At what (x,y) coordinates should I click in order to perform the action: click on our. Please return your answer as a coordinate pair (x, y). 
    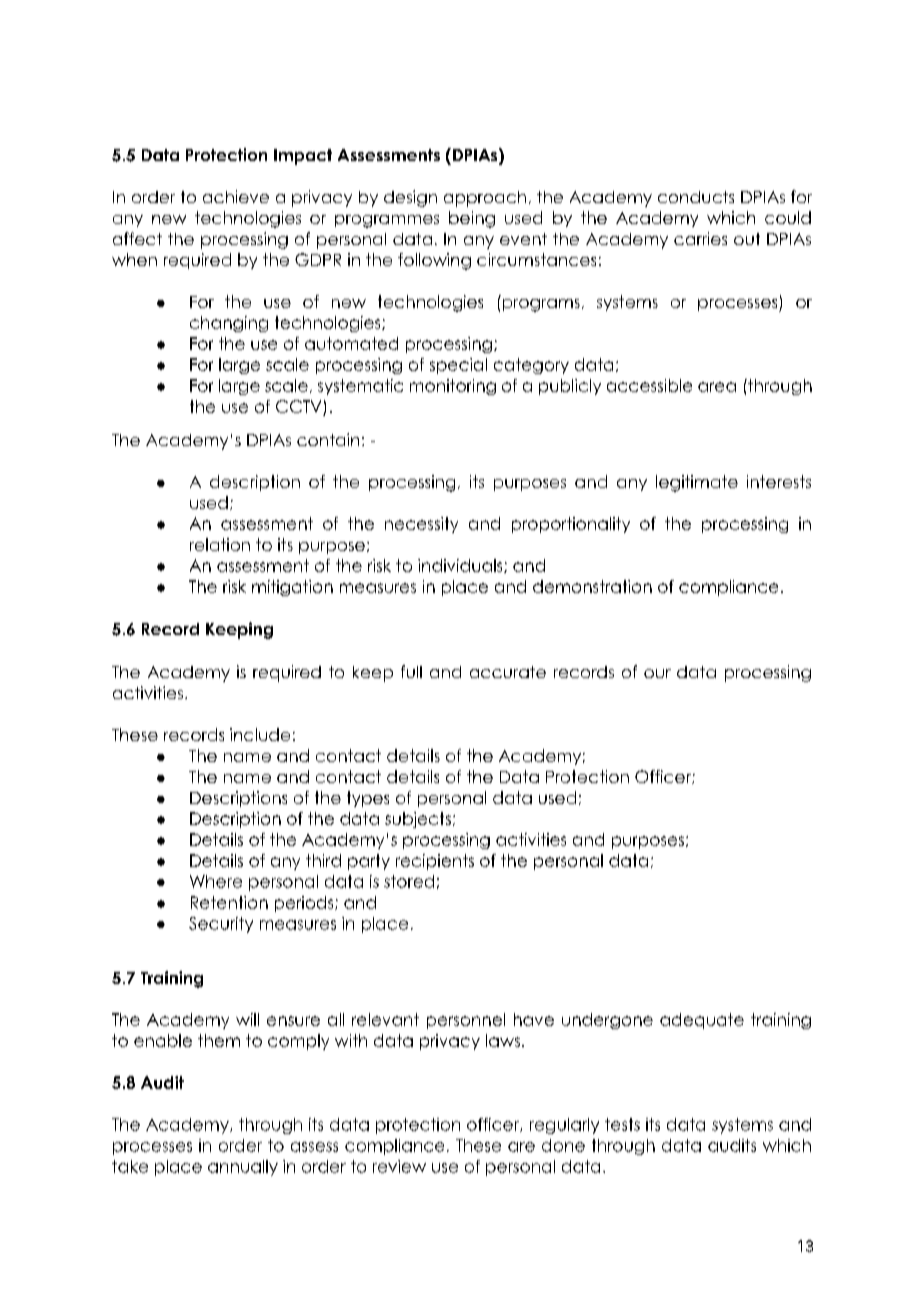
    Looking at the image, I should click on (657, 673).
